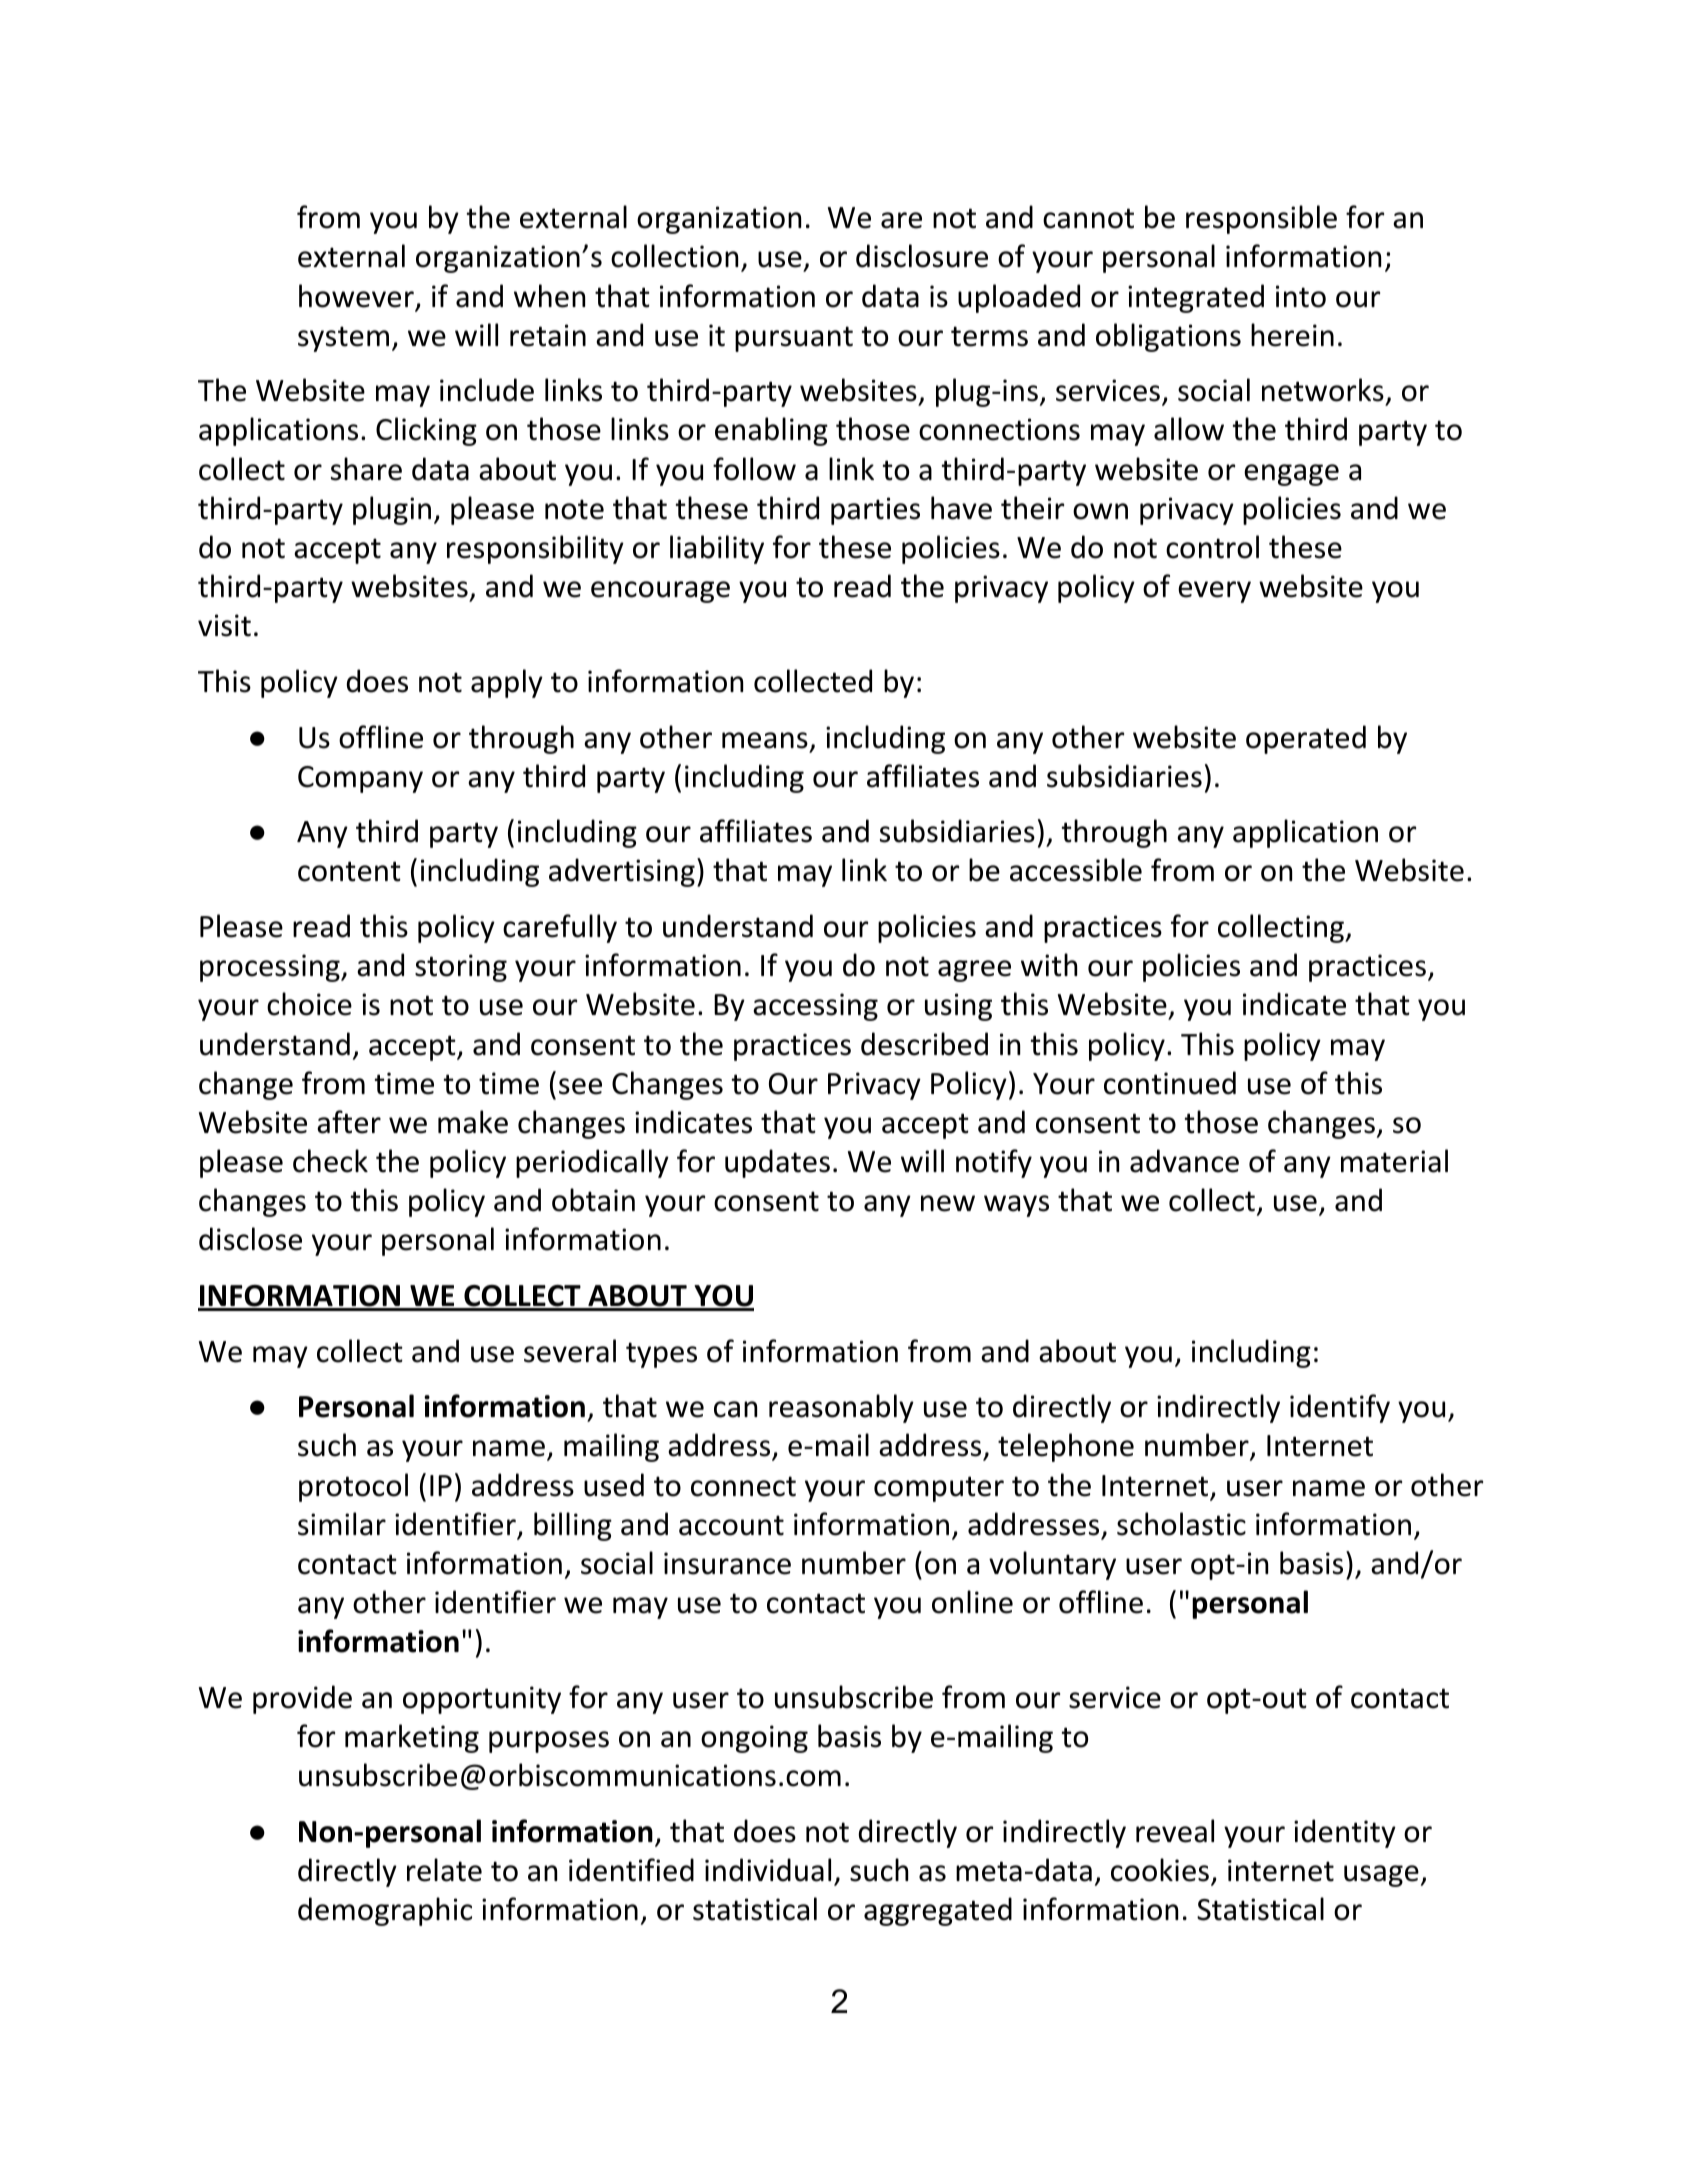 The height and width of the screenshot is (2176, 1682). I want to click on reasonably, so click(841, 1408).
